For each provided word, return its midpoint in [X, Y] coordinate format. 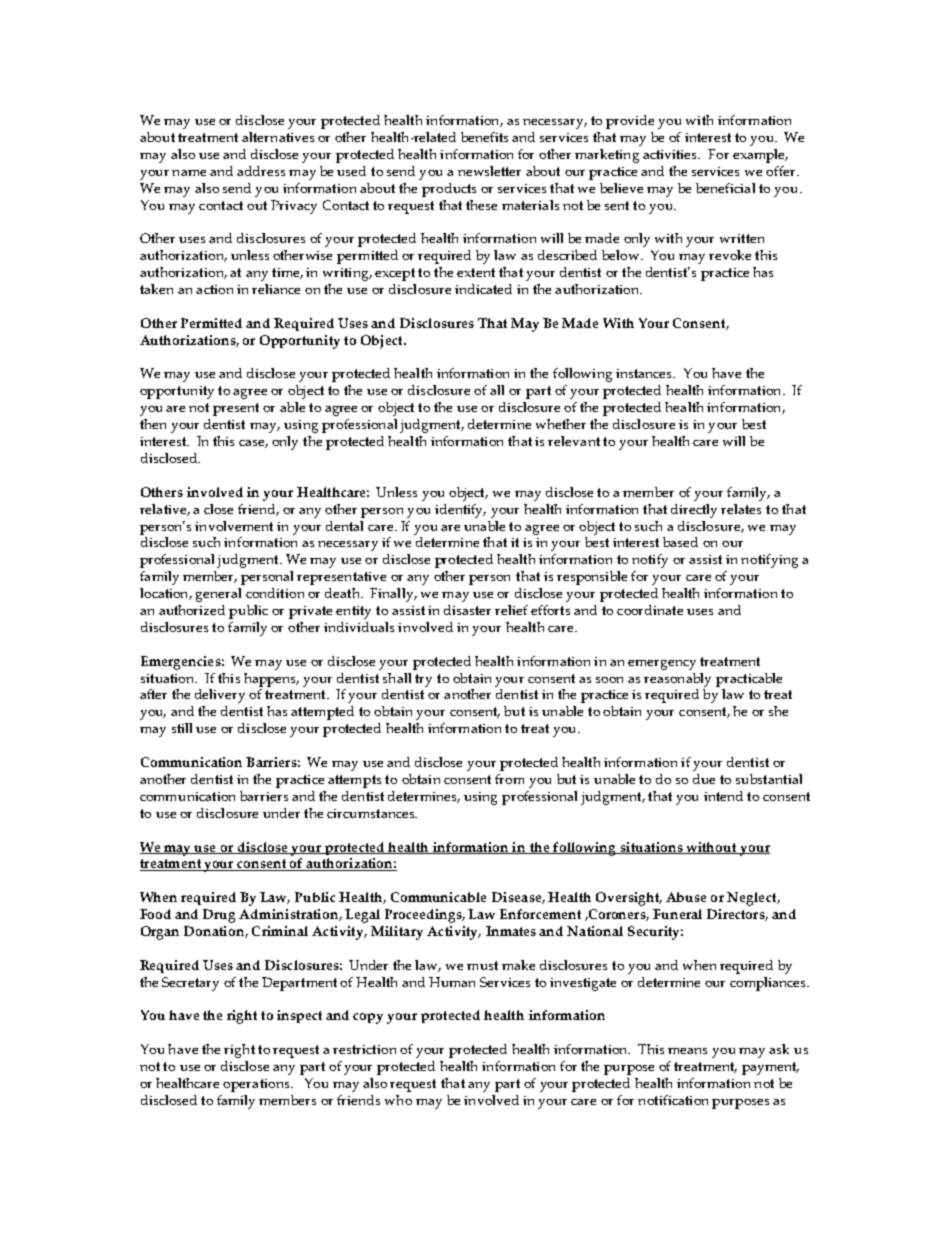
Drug [219, 916]
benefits [484, 137]
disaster [467, 610]
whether [561, 424]
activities [671, 154]
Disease [517, 898]
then [153, 424]
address [261, 171]
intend [723, 796]
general [218, 595]
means [687, 1051]
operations [257, 1085]
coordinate [650, 610]
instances [645, 373]
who [398, 1100]
